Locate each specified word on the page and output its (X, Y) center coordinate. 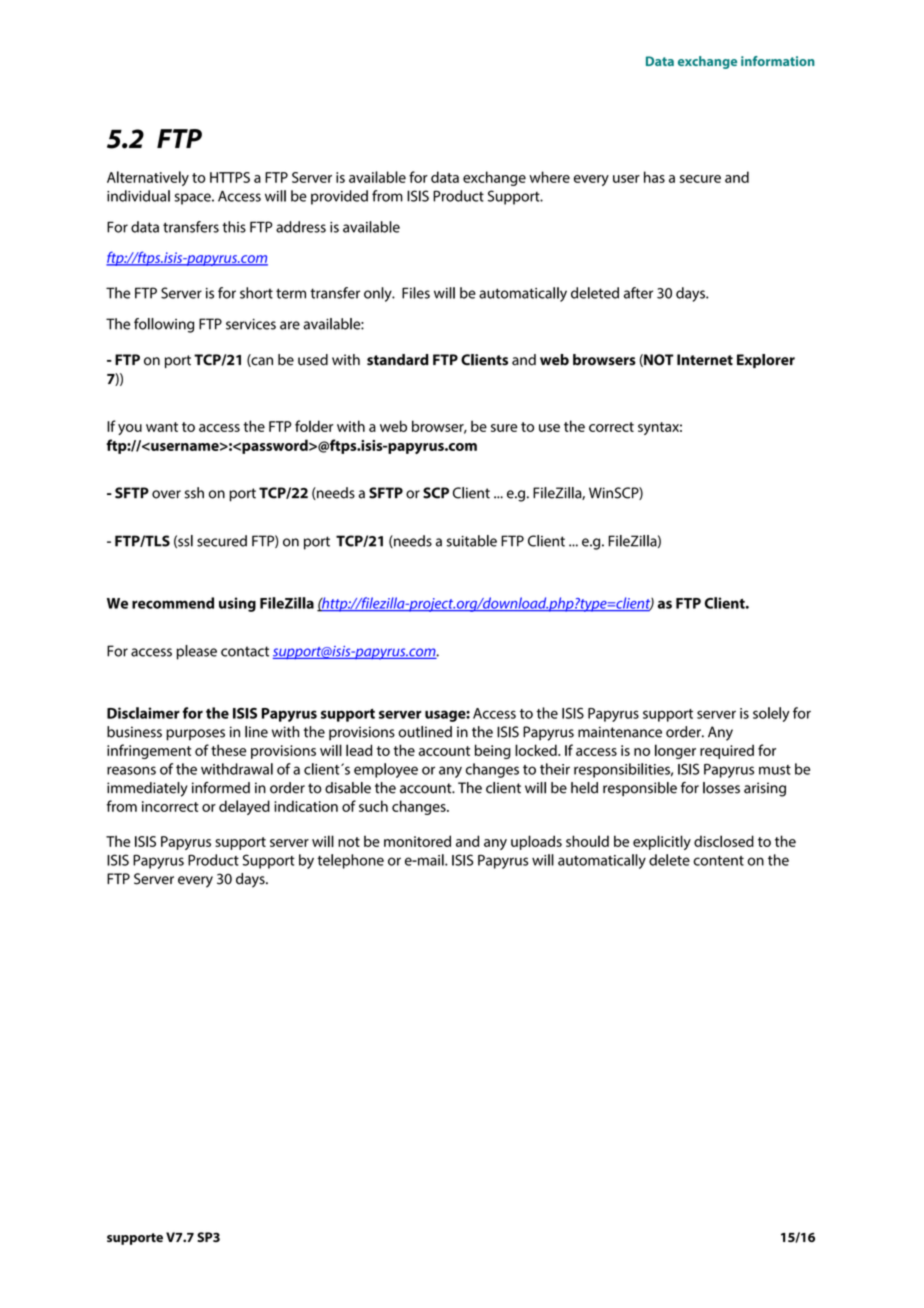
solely (771, 714)
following (164, 325)
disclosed (724, 841)
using (237, 604)
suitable (472, 541)
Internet (705, 360)
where (549, 177)
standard (398, 360)
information (778, 61)
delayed (244, 807)
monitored (417, 841)
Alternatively (148, 178)
